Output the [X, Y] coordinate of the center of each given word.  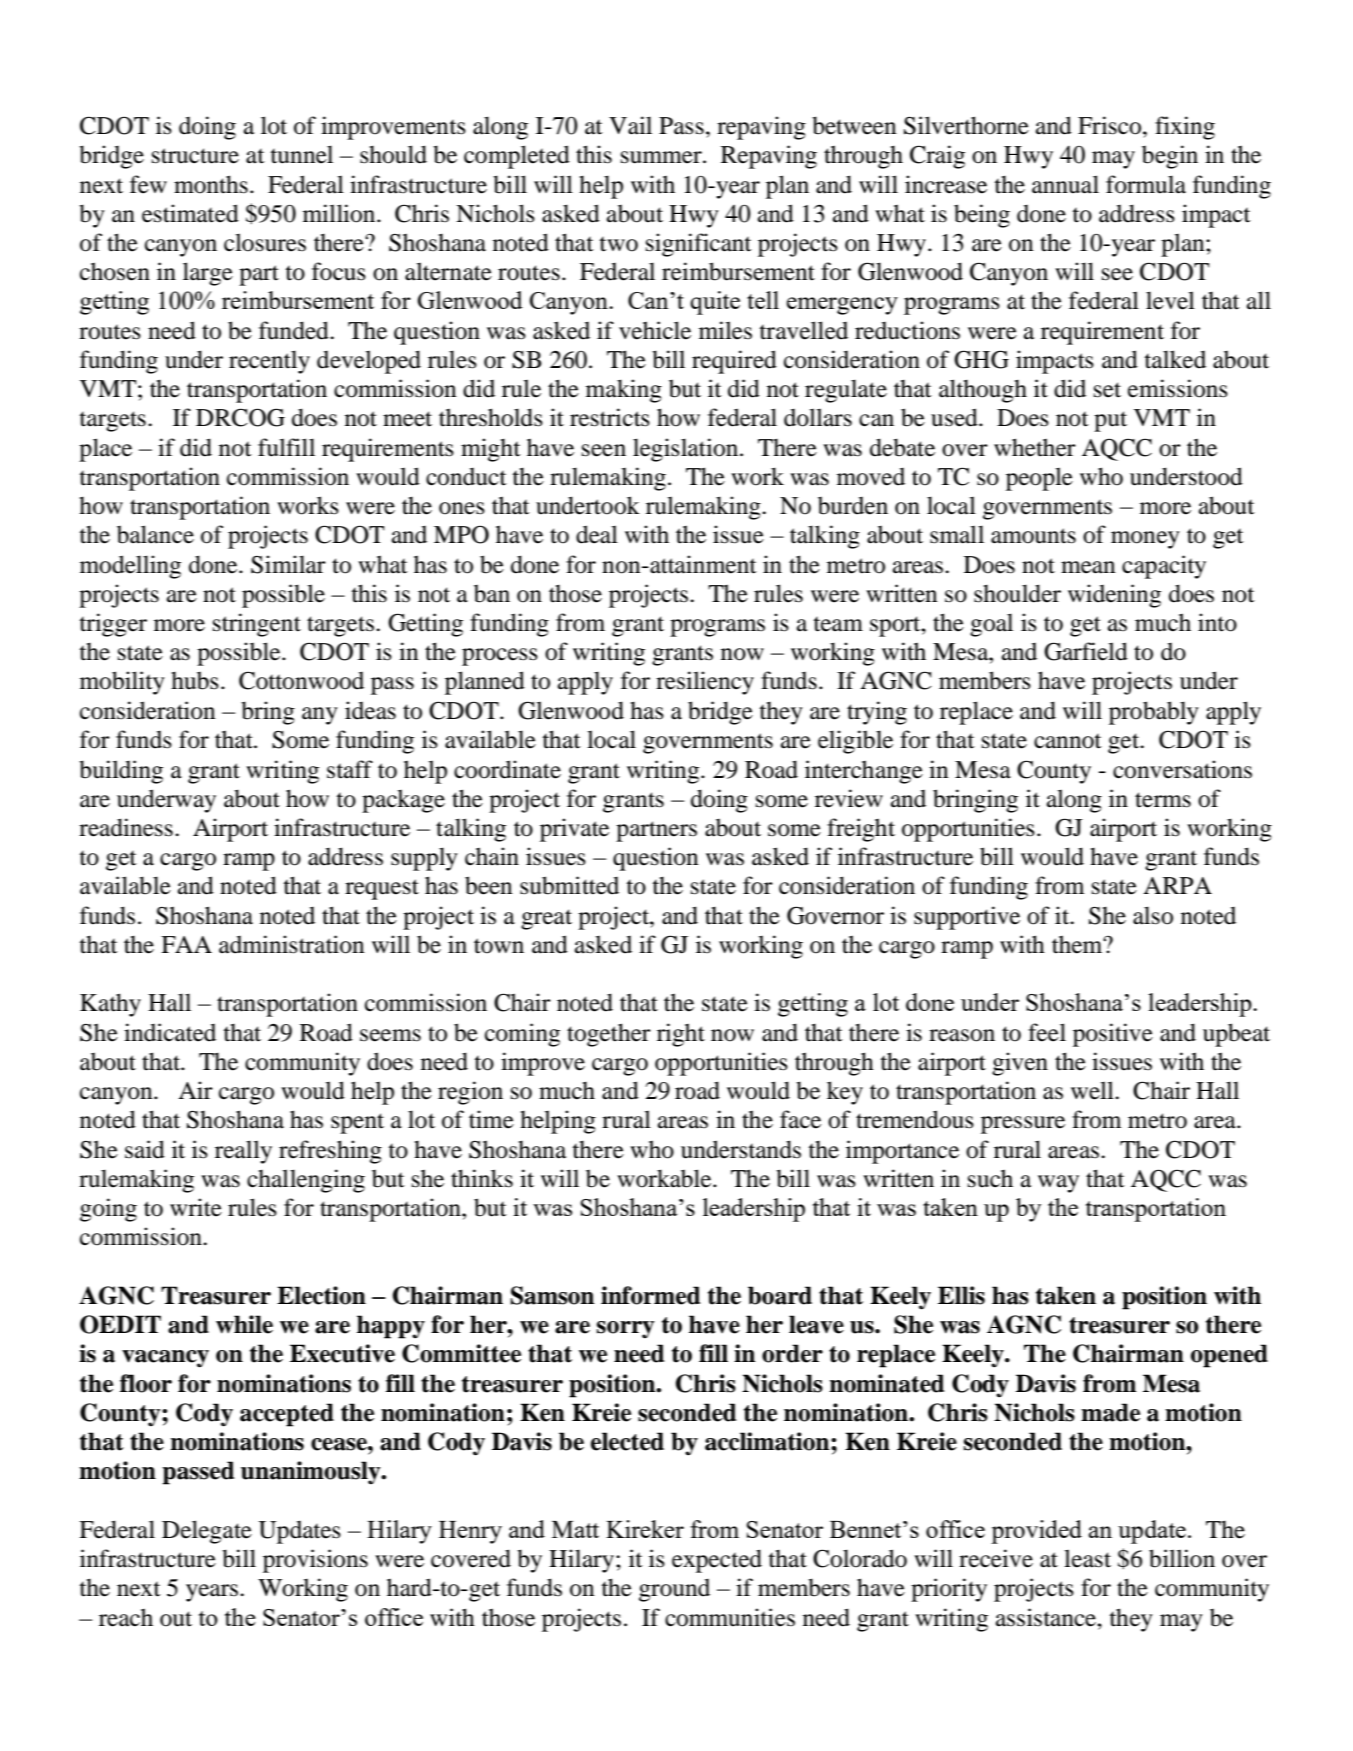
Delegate [207, 1532]
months [211, 184]
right [681, 1035]
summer [662, 157]
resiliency [705, 683]
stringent [257, 625]
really [243, 1152]
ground [674, 1590]
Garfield [1086, 651]
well [1093, 1090]
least [1087, 1558]
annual [1065, 184]
